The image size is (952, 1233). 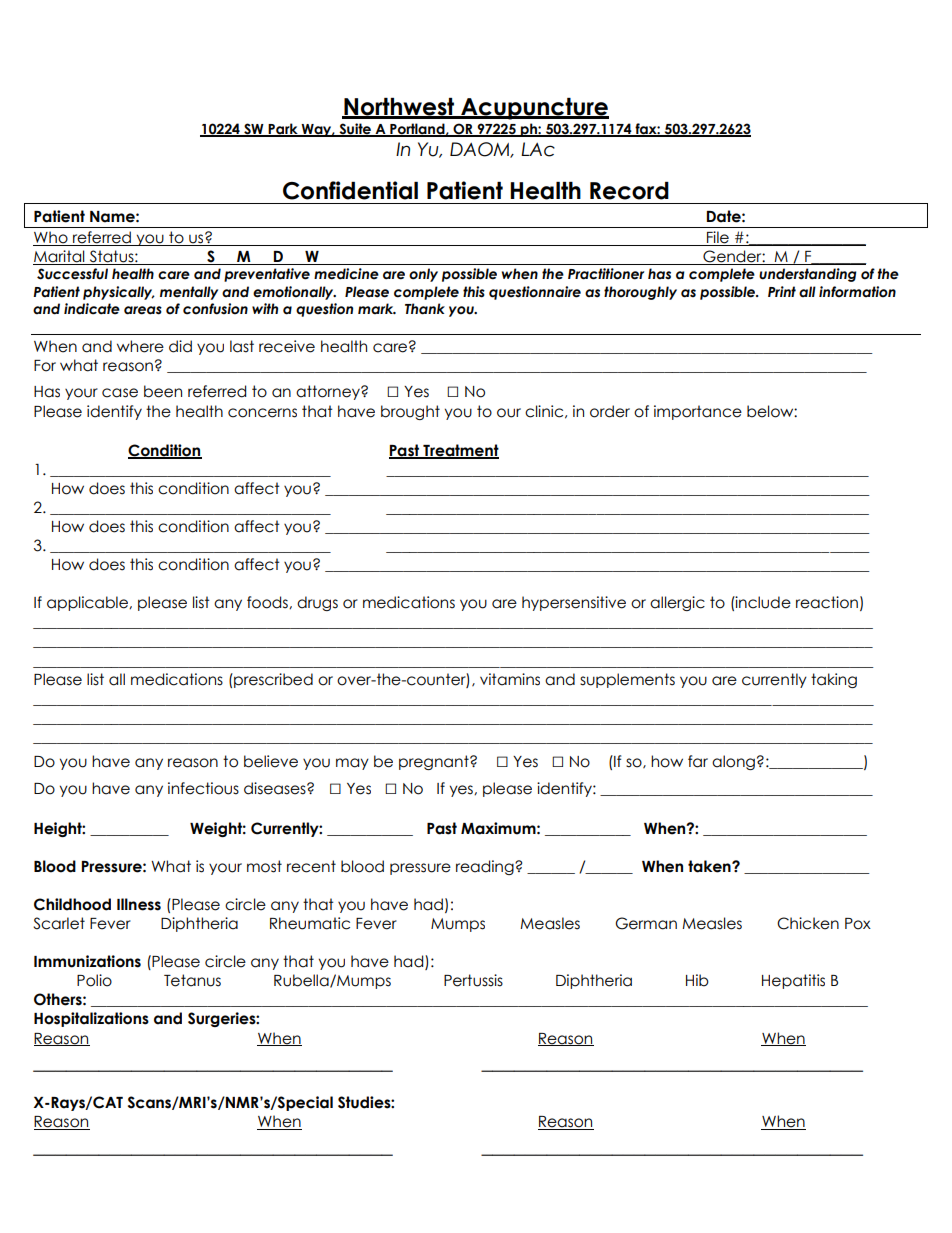 What do you see at coordinates (399, 108) in the screenshot?
I see `Northwest` at bounding box center [399, 108].
